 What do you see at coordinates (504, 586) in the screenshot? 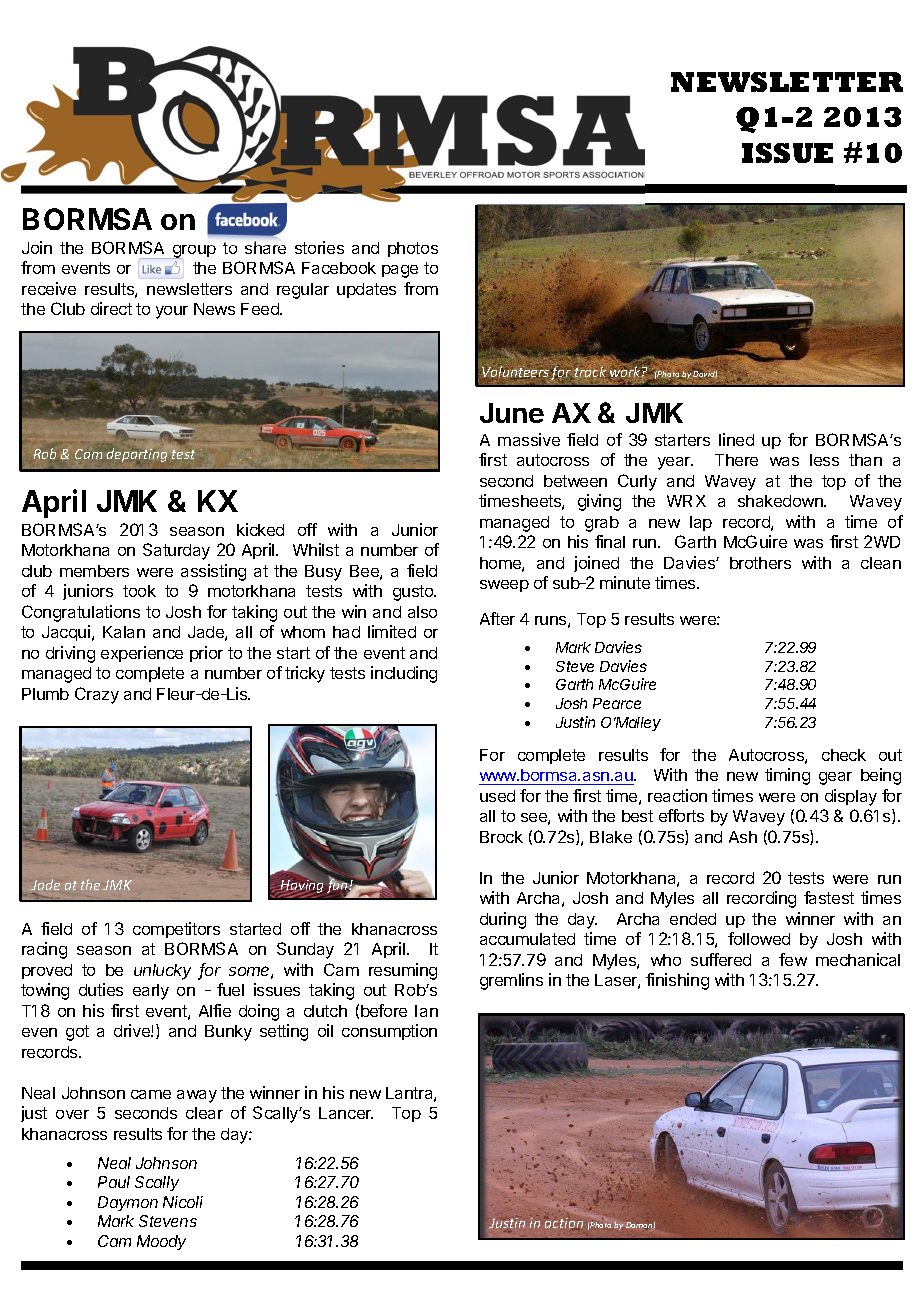
I see `sweep` at bounding box center [504, 586].
